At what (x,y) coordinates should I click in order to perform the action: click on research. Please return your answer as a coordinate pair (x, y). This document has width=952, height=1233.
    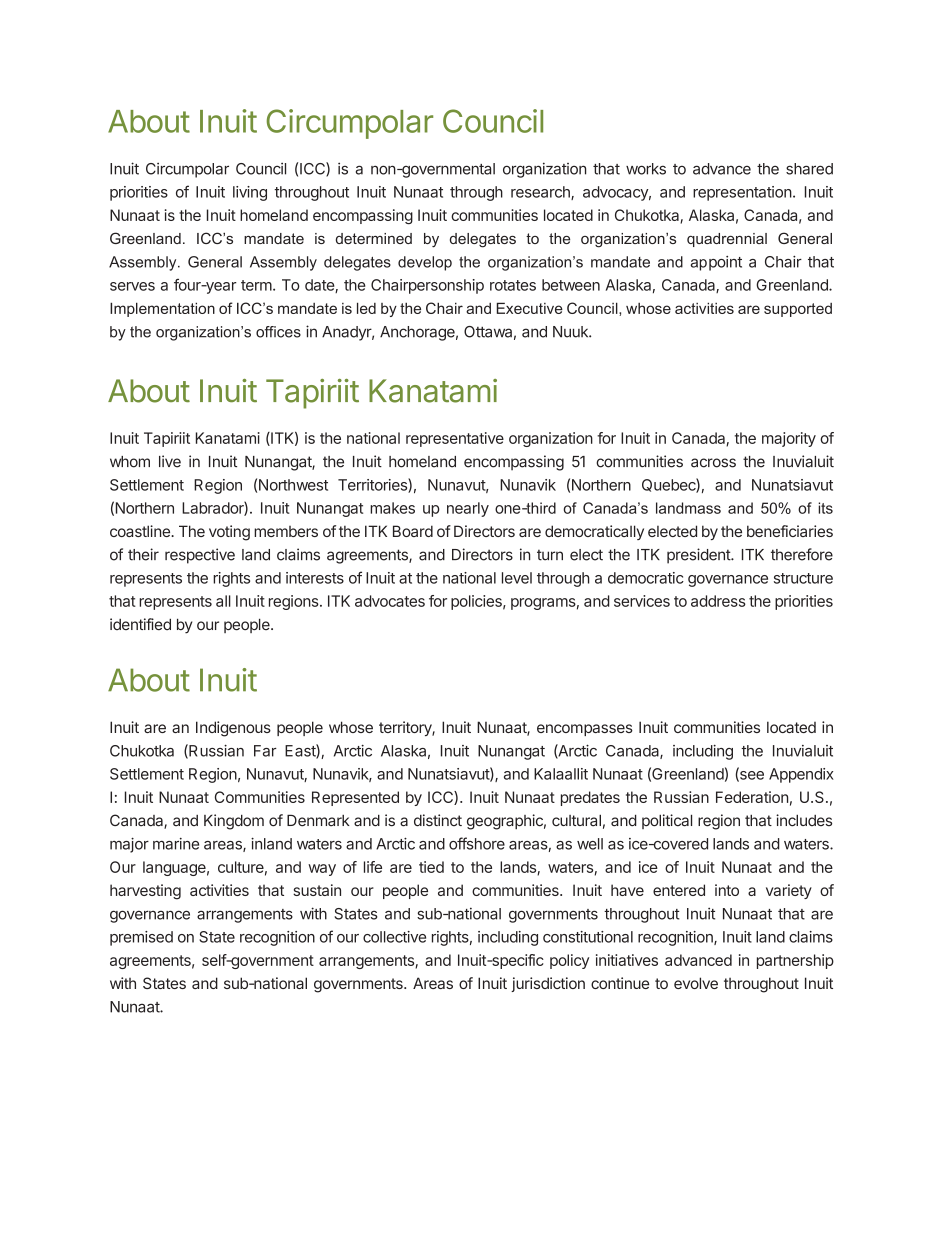
    Looking at the image, I should click on (541, 193).
